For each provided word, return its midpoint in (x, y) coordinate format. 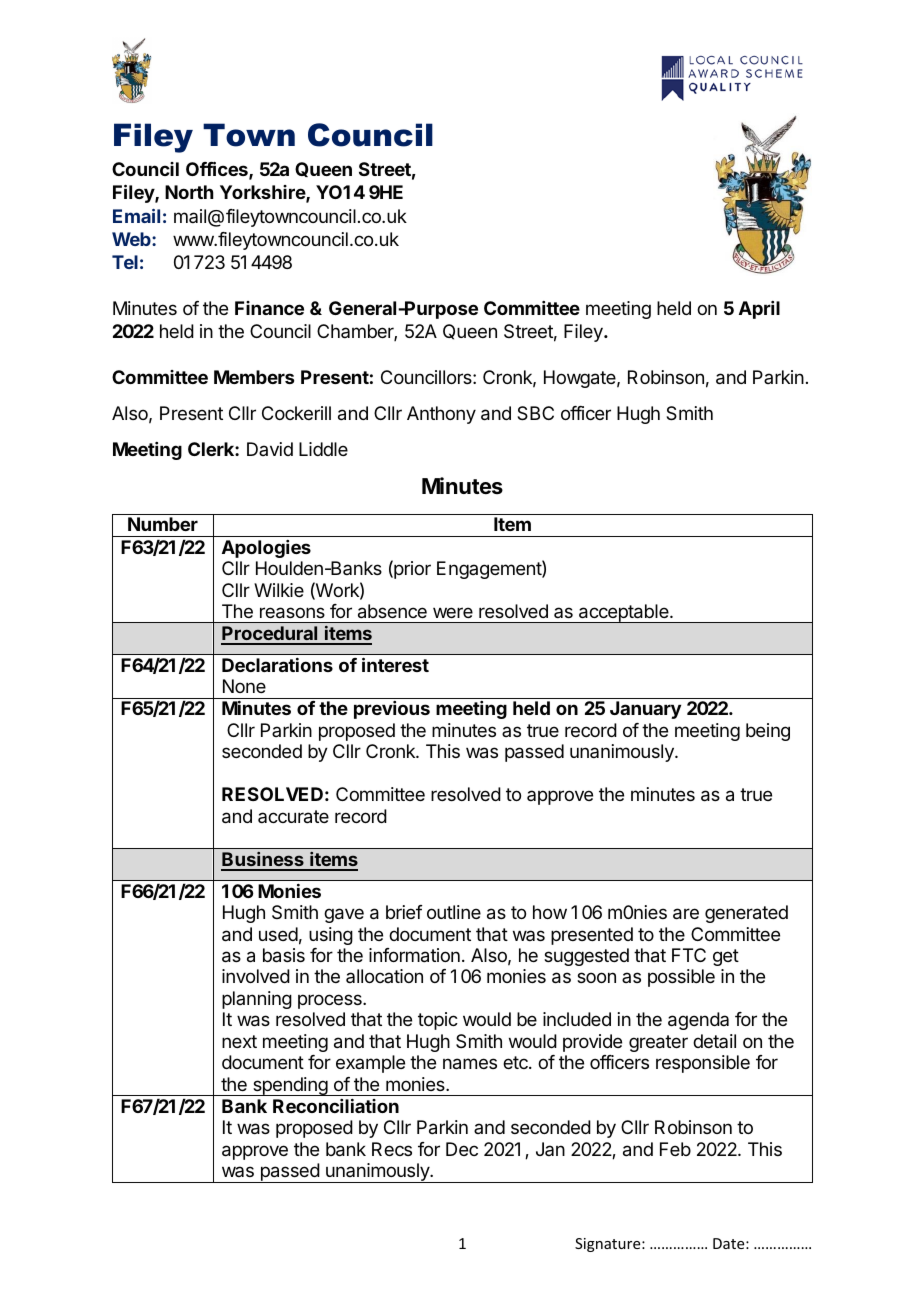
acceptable (624, 613)
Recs (392, 1149)
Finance (269, 308)
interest (395, 664)
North (189, 192)
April (759, 310)
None (244, 686)
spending (290, 1086)
